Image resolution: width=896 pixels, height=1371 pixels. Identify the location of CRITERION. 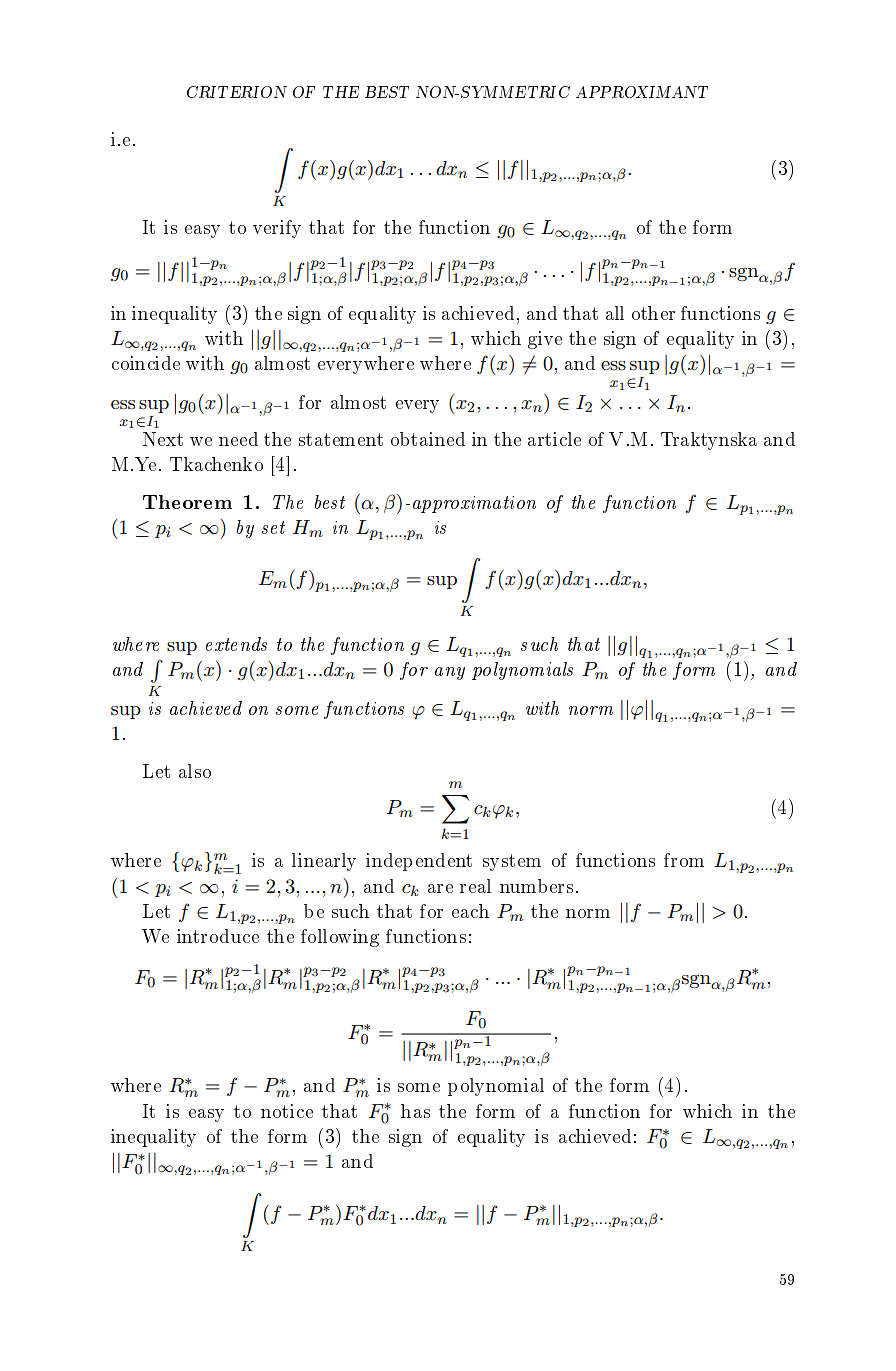
(237, 92).
